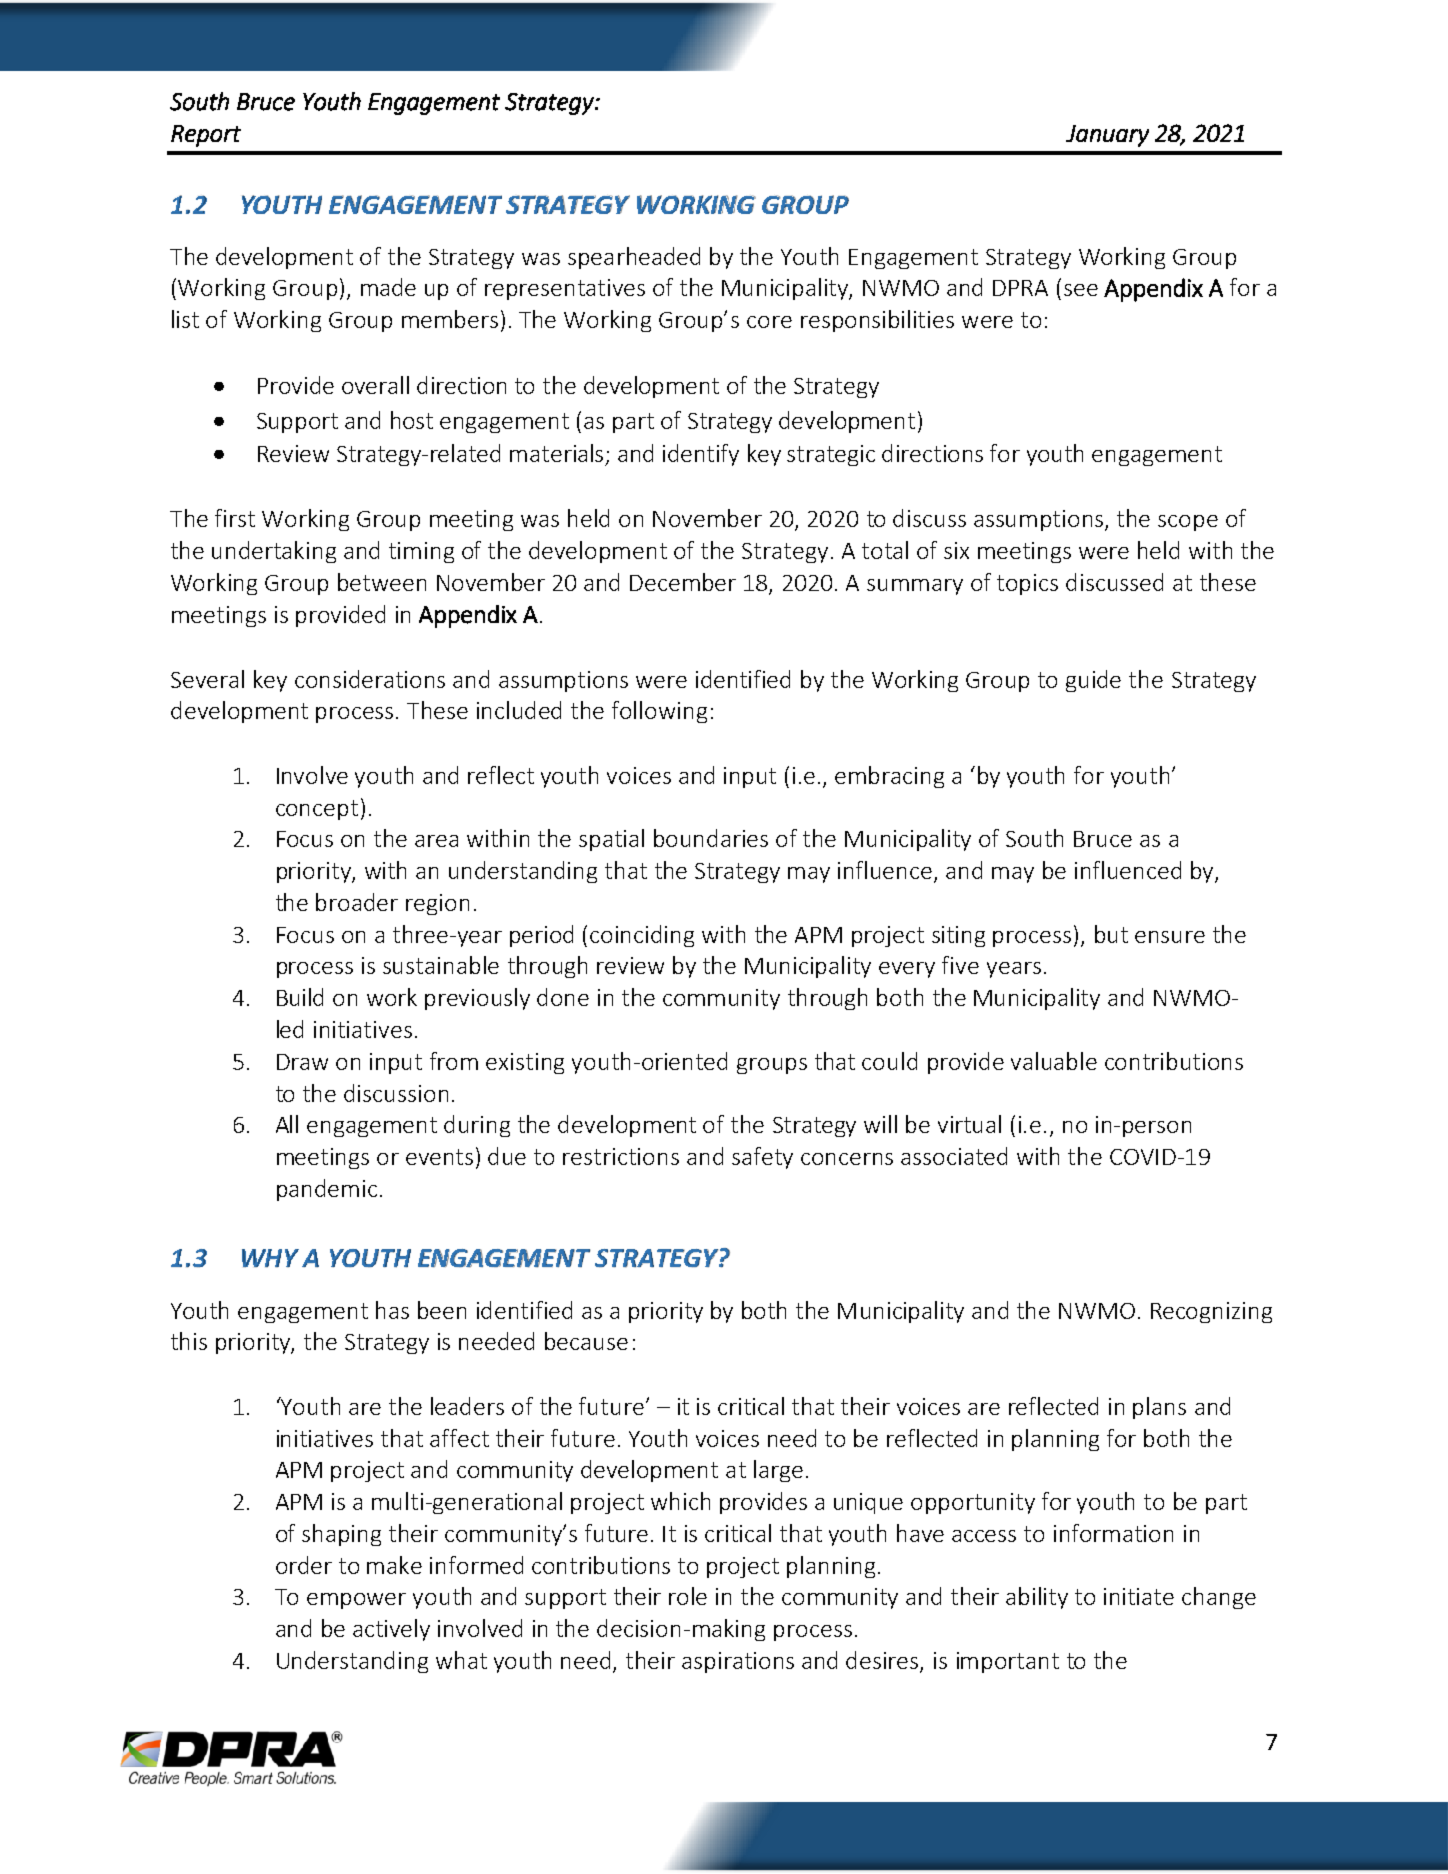 Image resolution: width=1448 pixels, height=1874 pixels. What do you see at coordinates (1107, 136) in the document?
I see `January` at bounding box center [1107, 136].
